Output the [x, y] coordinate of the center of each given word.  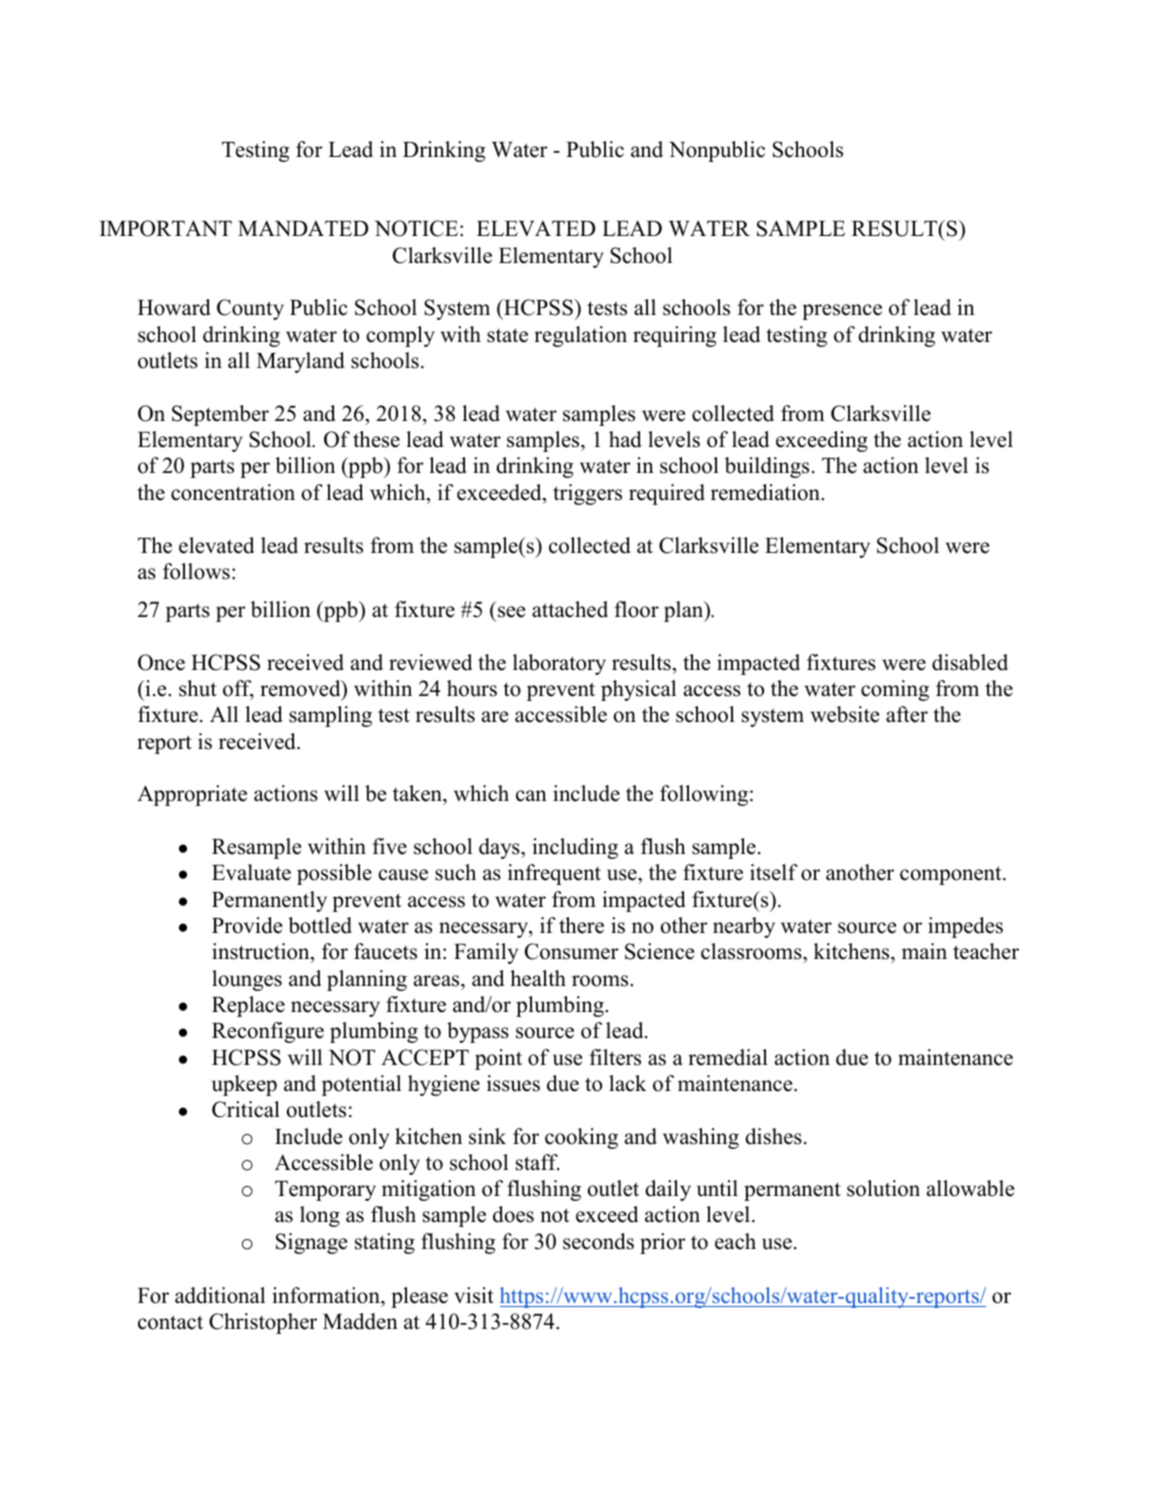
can [531, 796]
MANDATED [303, 228]
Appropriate [192, 795]
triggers [587, 494]
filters [615, 1057]
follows [196, 571]
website [845, 714]
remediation [766, 492]
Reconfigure [268, 1032]
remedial [728, 1057]
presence [842, 312]
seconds [598, 1241]
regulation [580, 336]
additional [220, 1295]
